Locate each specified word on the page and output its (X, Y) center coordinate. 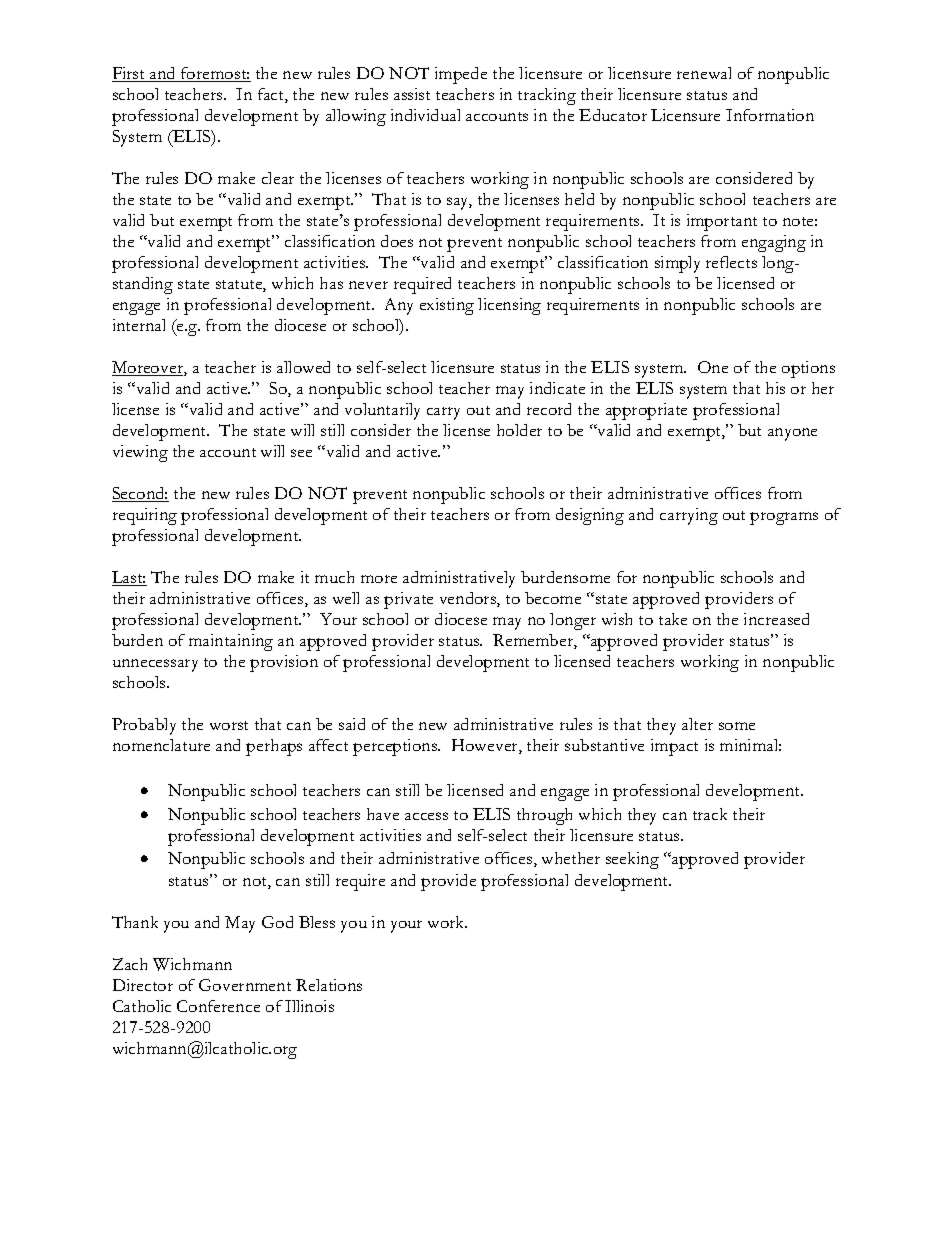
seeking (632, 860)
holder (519, 430)
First (130, 74)
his (775, 388)
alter (697, 724)
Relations (329, 985)
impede (461, 75)
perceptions (396, 747)
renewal (704, 73)
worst (229, 725)
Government (245, 985)
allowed (303, 367)
